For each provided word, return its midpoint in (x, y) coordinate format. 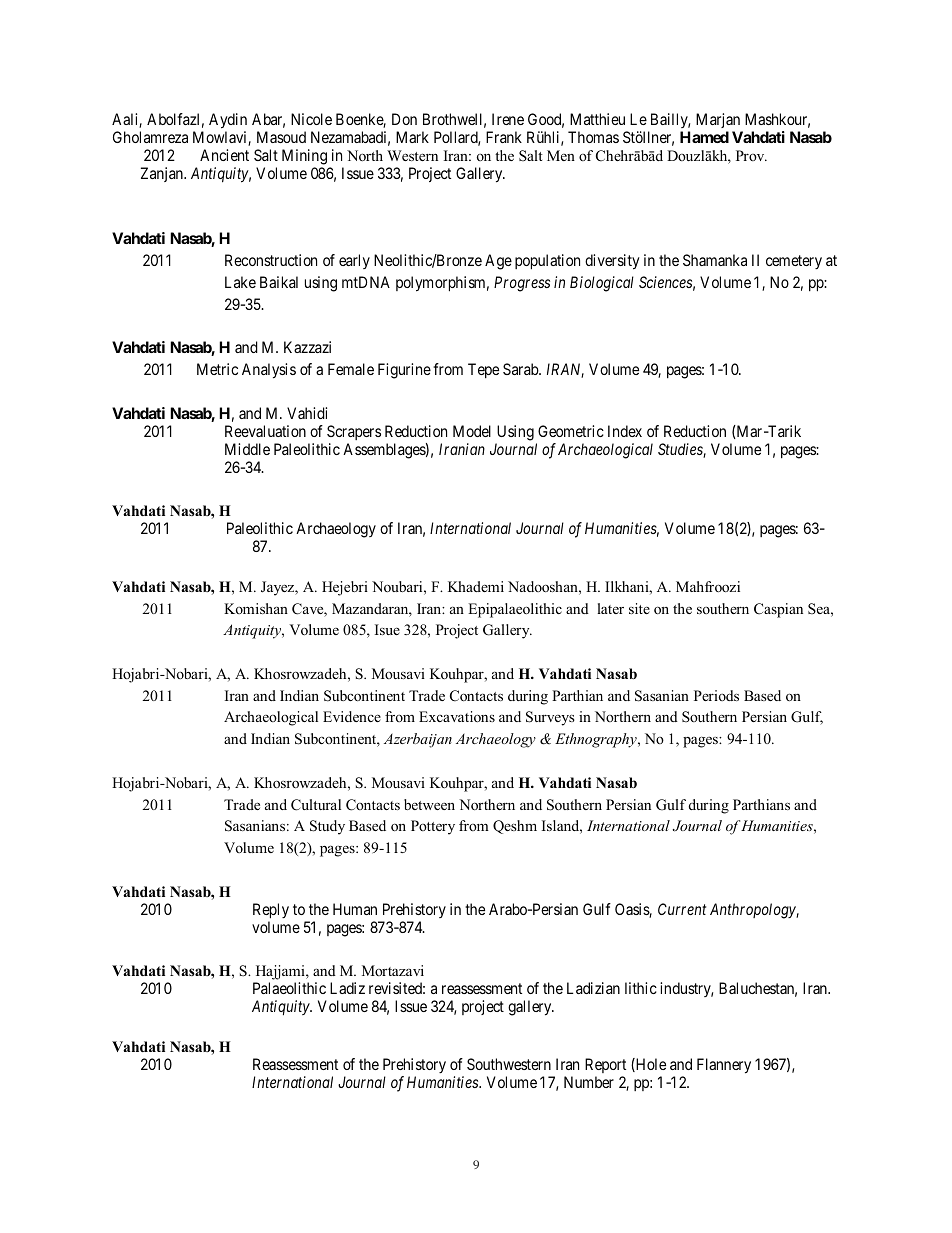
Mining (304, 158)
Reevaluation (265, 431)
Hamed (704, 137)
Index (625, 431)
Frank (504, 137)
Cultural (316, 805)
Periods (716, 695)
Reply (271, 911)
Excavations (457, 716)
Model (472, 431)
